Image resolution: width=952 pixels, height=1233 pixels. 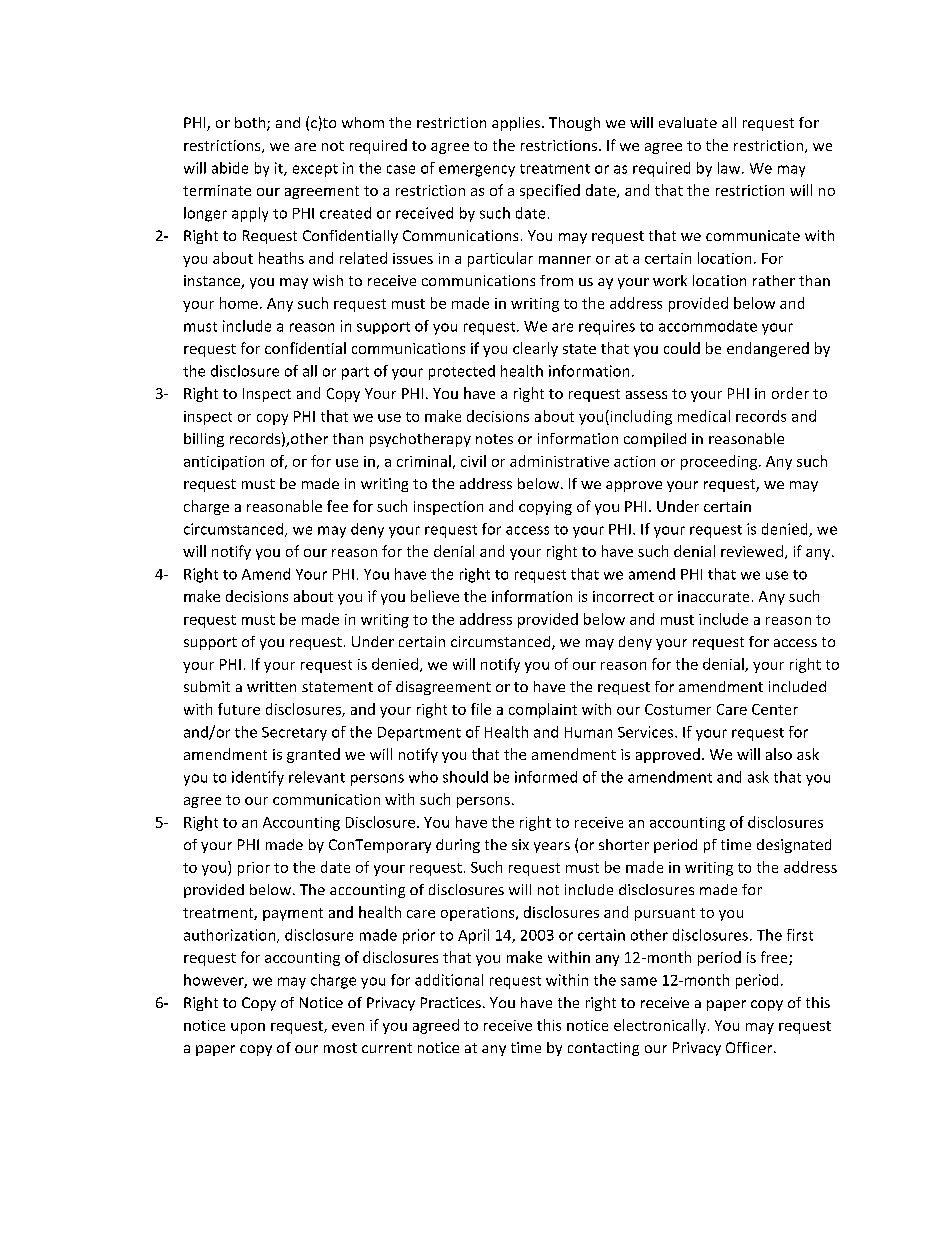 I want to click on upon, so click(x=248, y=1028).
